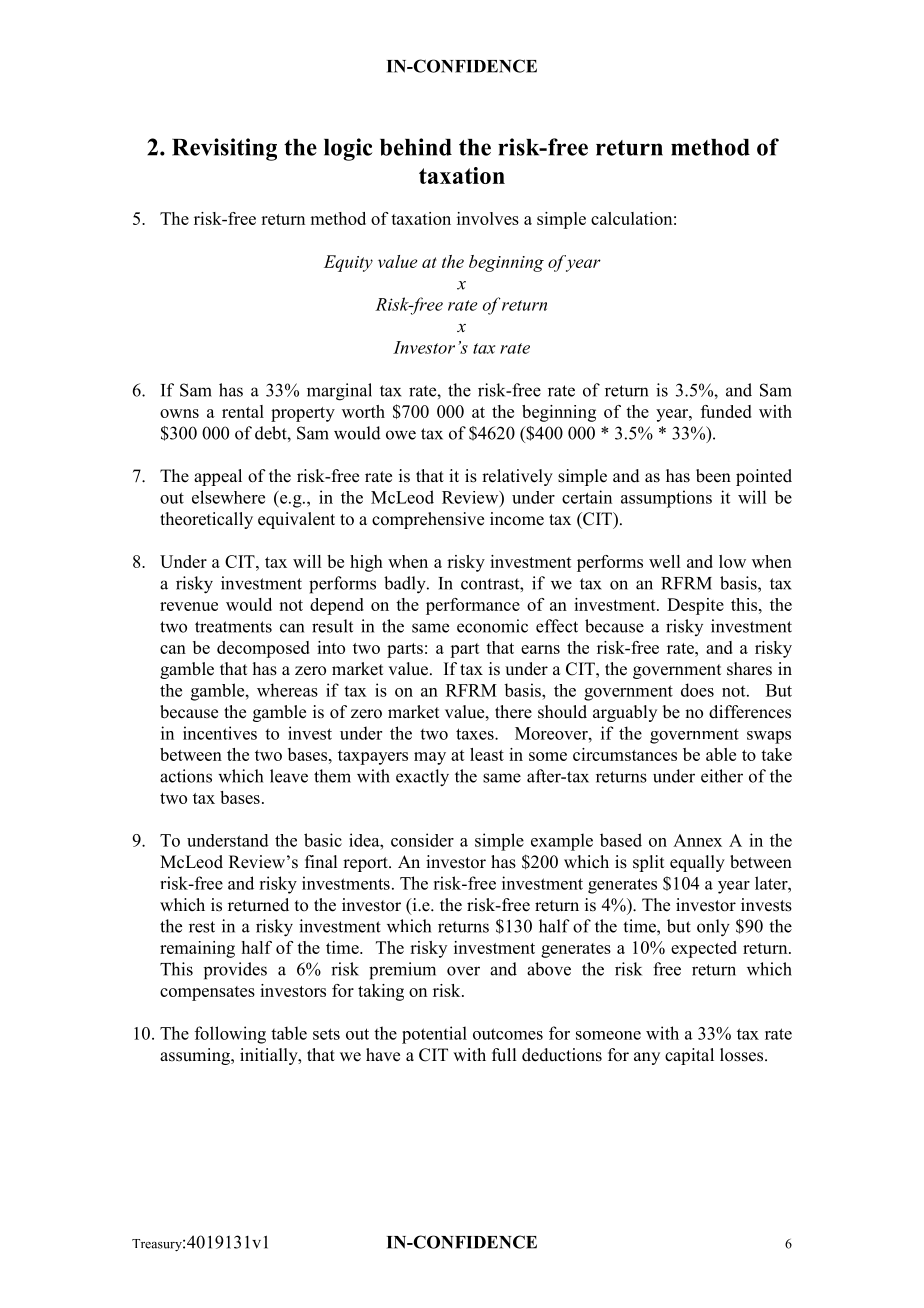 This screenshot has width=924, height=1308. Describe the element at coordinates (726, 411) in the screenshot. I see `funded` at that location.
